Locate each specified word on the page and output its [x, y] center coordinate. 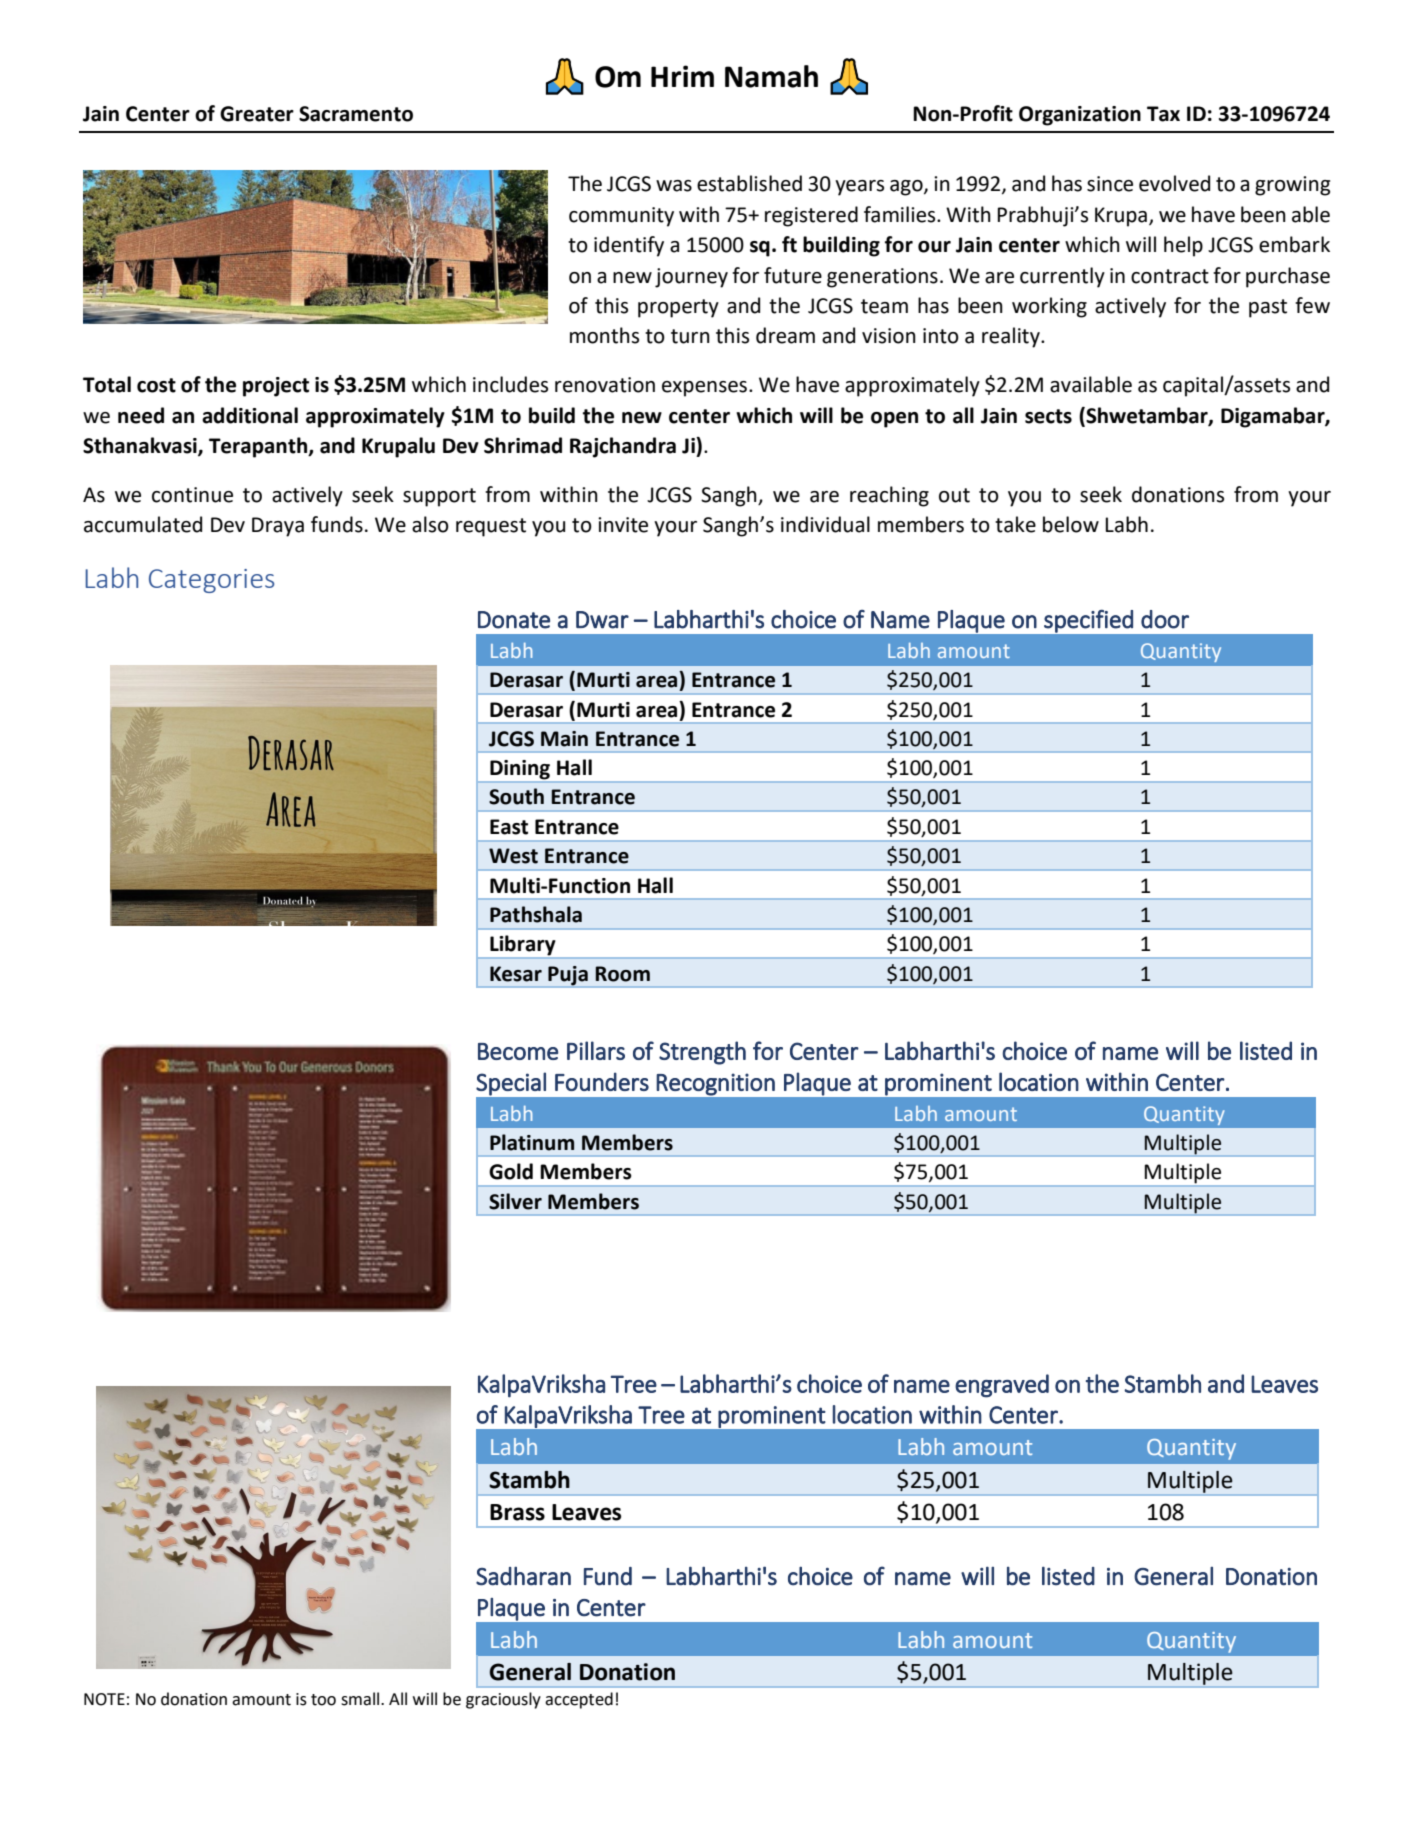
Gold [511, 1171]
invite [623, 525]
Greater [257, 114]
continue [192, 495]
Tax [1163, 114]
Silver [515, 1201]
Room [622, 974]
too [323, 1700]
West [513, 856]
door [1165, 619]
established [749, 183]
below [1071, 524]
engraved [1002, 1386]
